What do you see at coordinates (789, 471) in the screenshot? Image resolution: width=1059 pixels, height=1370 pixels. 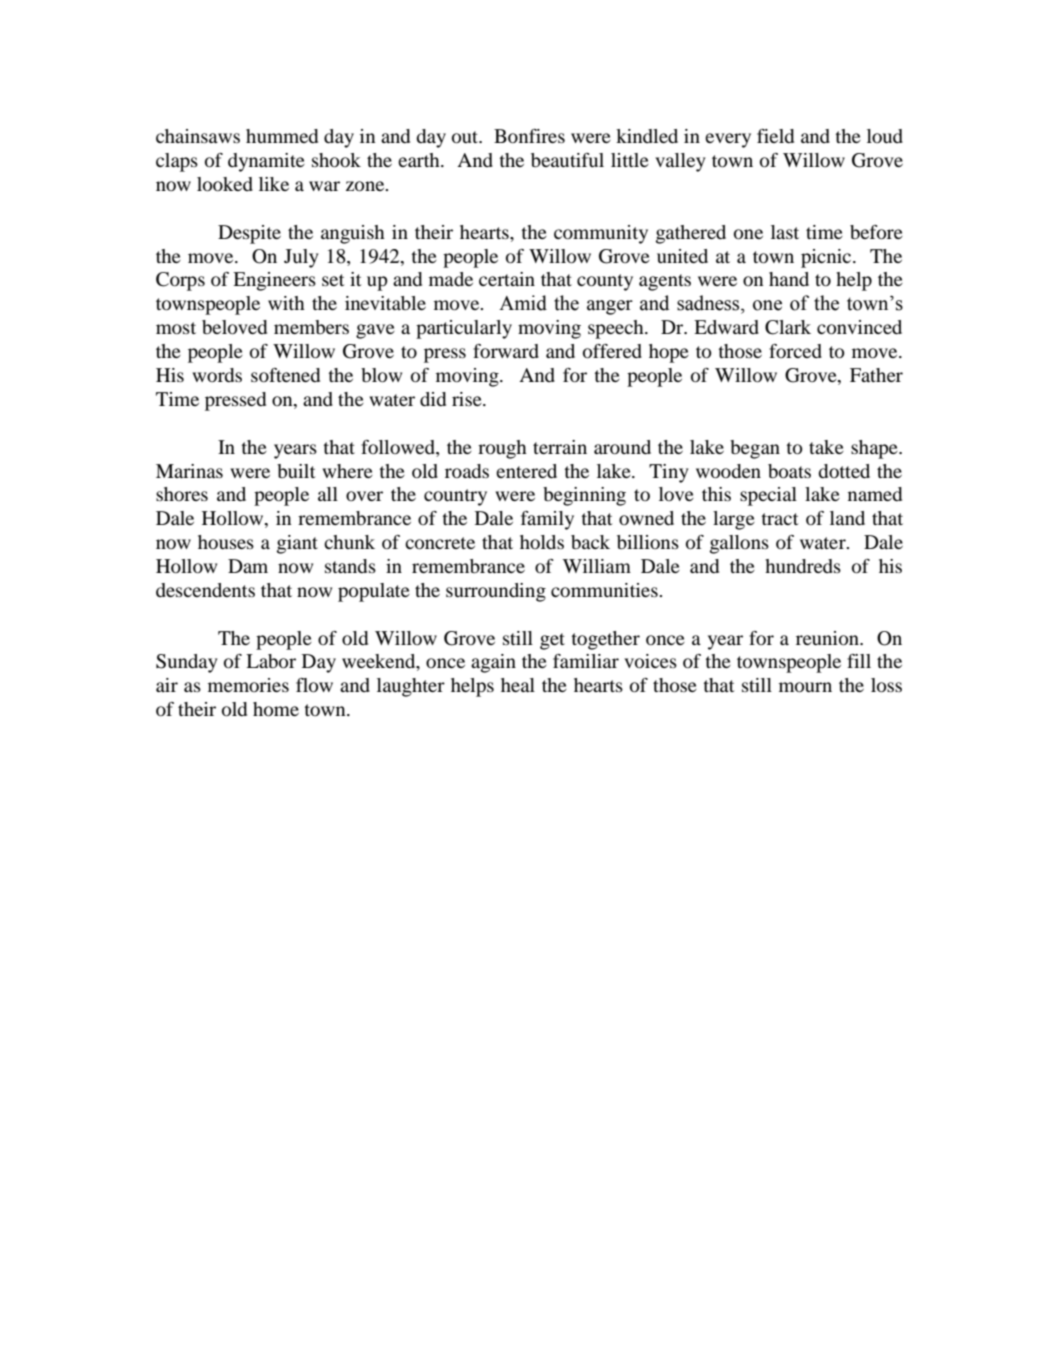 I see `boats` at bounding box center [789, 471].
